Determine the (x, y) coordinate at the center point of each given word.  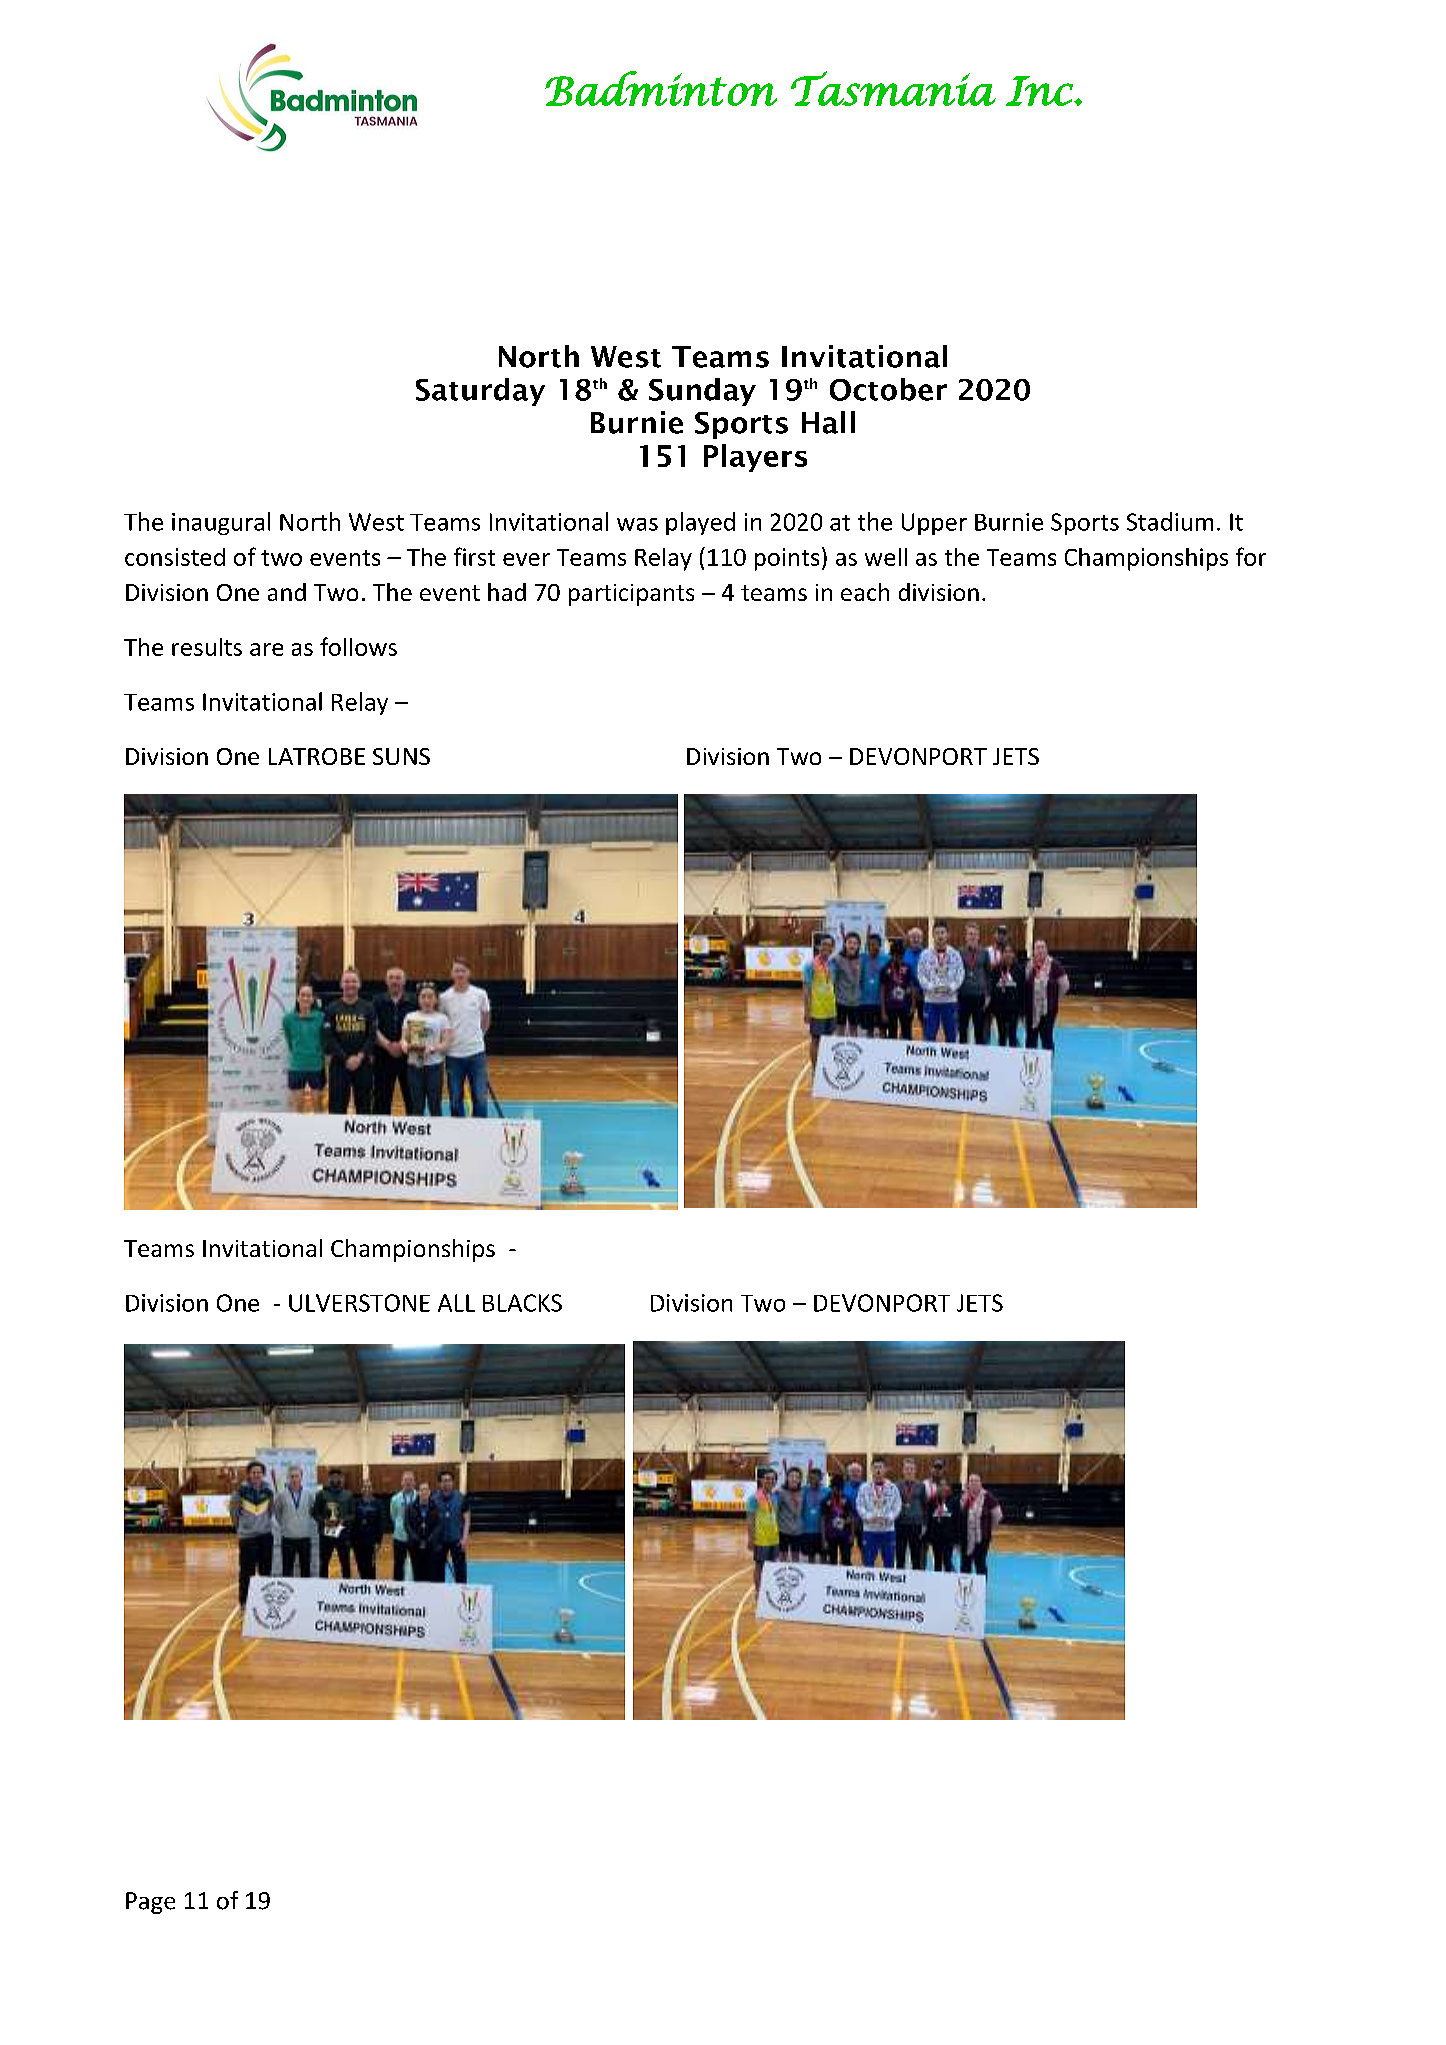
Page (150, 1903)
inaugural (221, 523)
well (886, 557)
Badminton (661, 88)
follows (358, 646)
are (266, 649)
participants (631, 595)
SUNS (401, 756)
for (1251, 556)
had (507, 592)
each (865, 592)
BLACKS (522, 1303)
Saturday (480, 392)
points (787, 559)
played (700, 523)
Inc (1040, 91)
